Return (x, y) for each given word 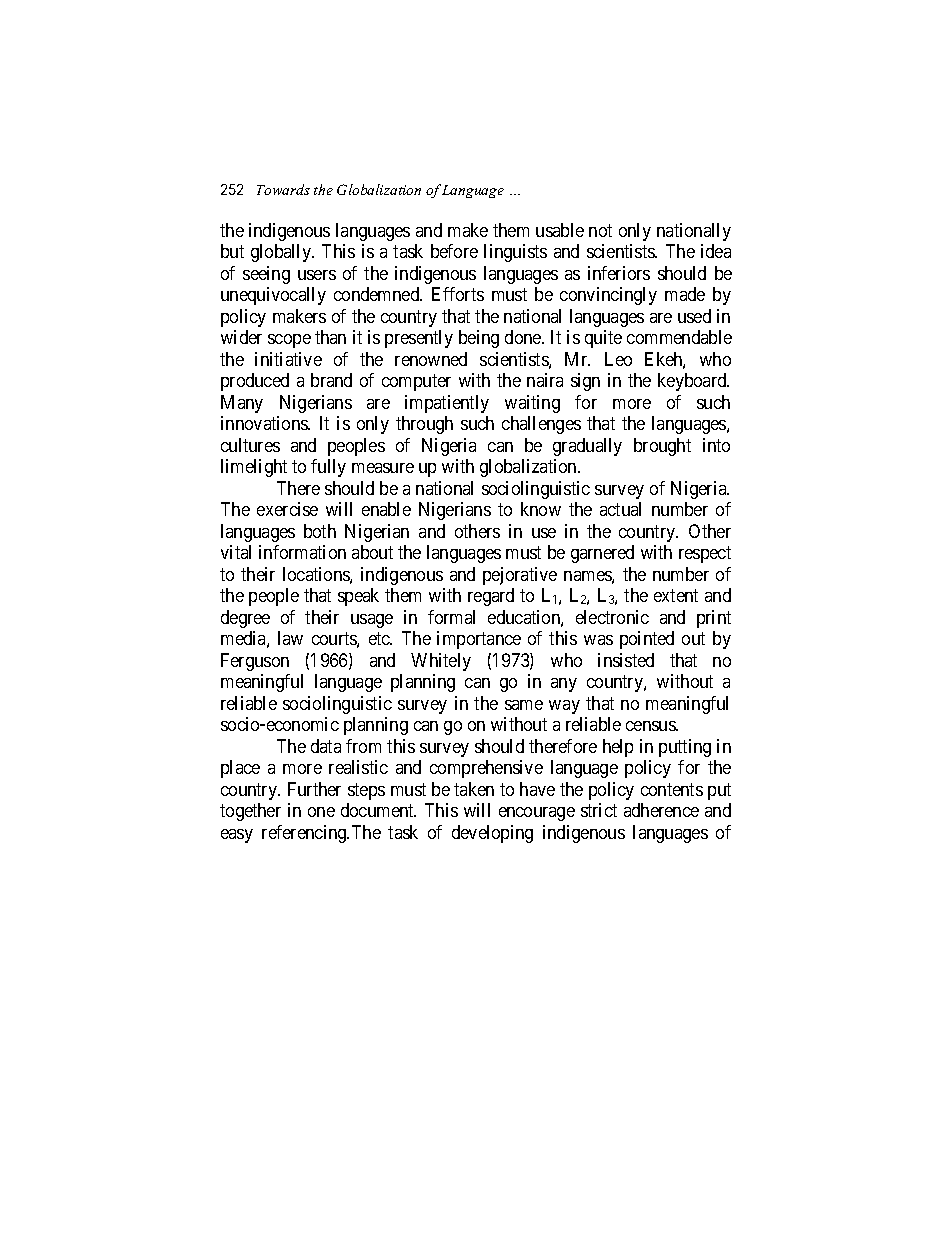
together (250, 812)
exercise (287, 509)
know (541, 509)
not (600, 230)
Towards (283, 189)
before (454, 251)
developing (492, 834)
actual (620, 509)
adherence (661, 810)
